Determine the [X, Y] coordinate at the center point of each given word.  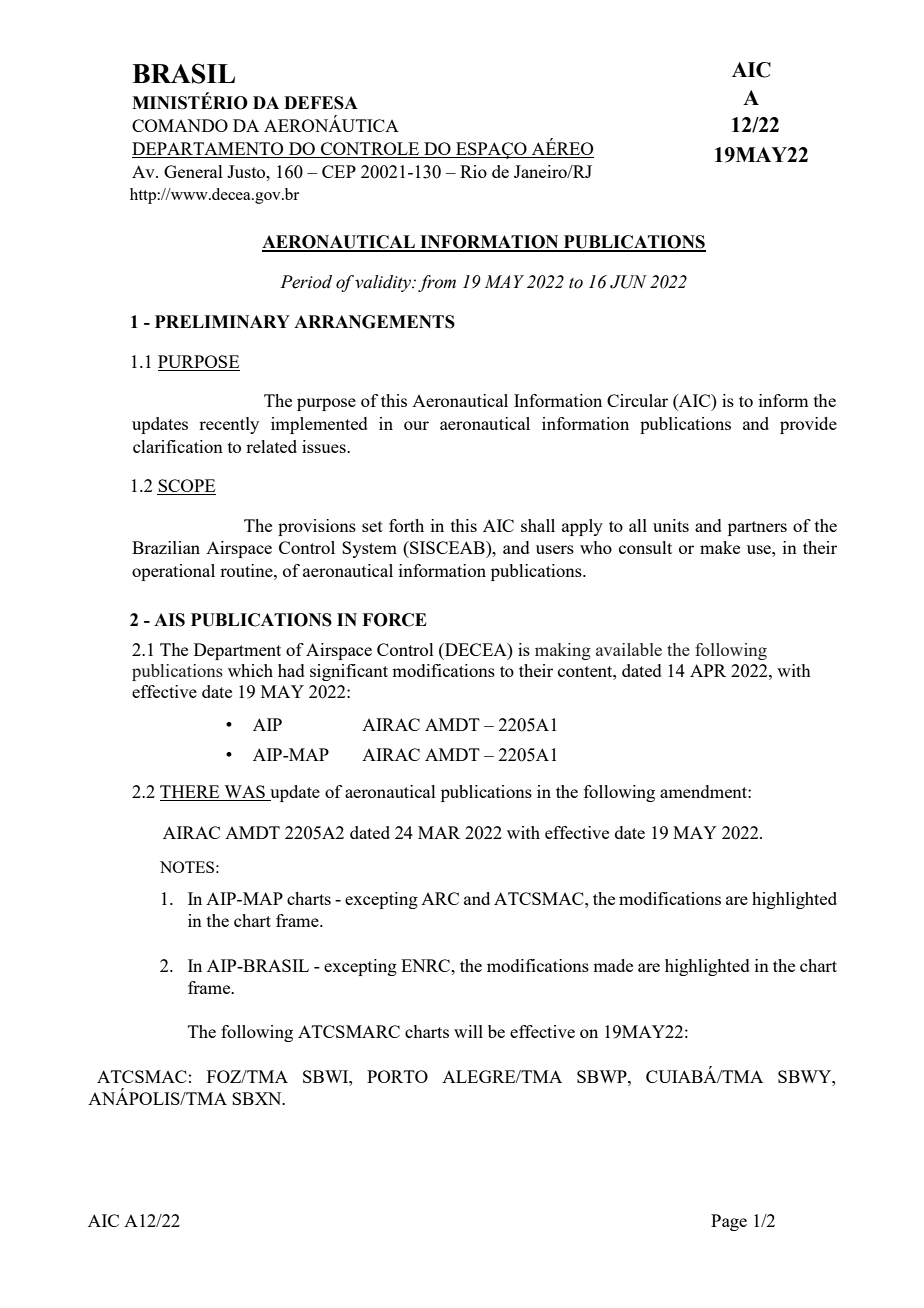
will [468, 1031]
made [613, 965]
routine [247, 570]
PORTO [397, 1076]
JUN [628, 282]
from [437, 283]
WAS [244, 793]
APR [708, 670]
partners [757, 528]
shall [538, 525]
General [193, 171]
